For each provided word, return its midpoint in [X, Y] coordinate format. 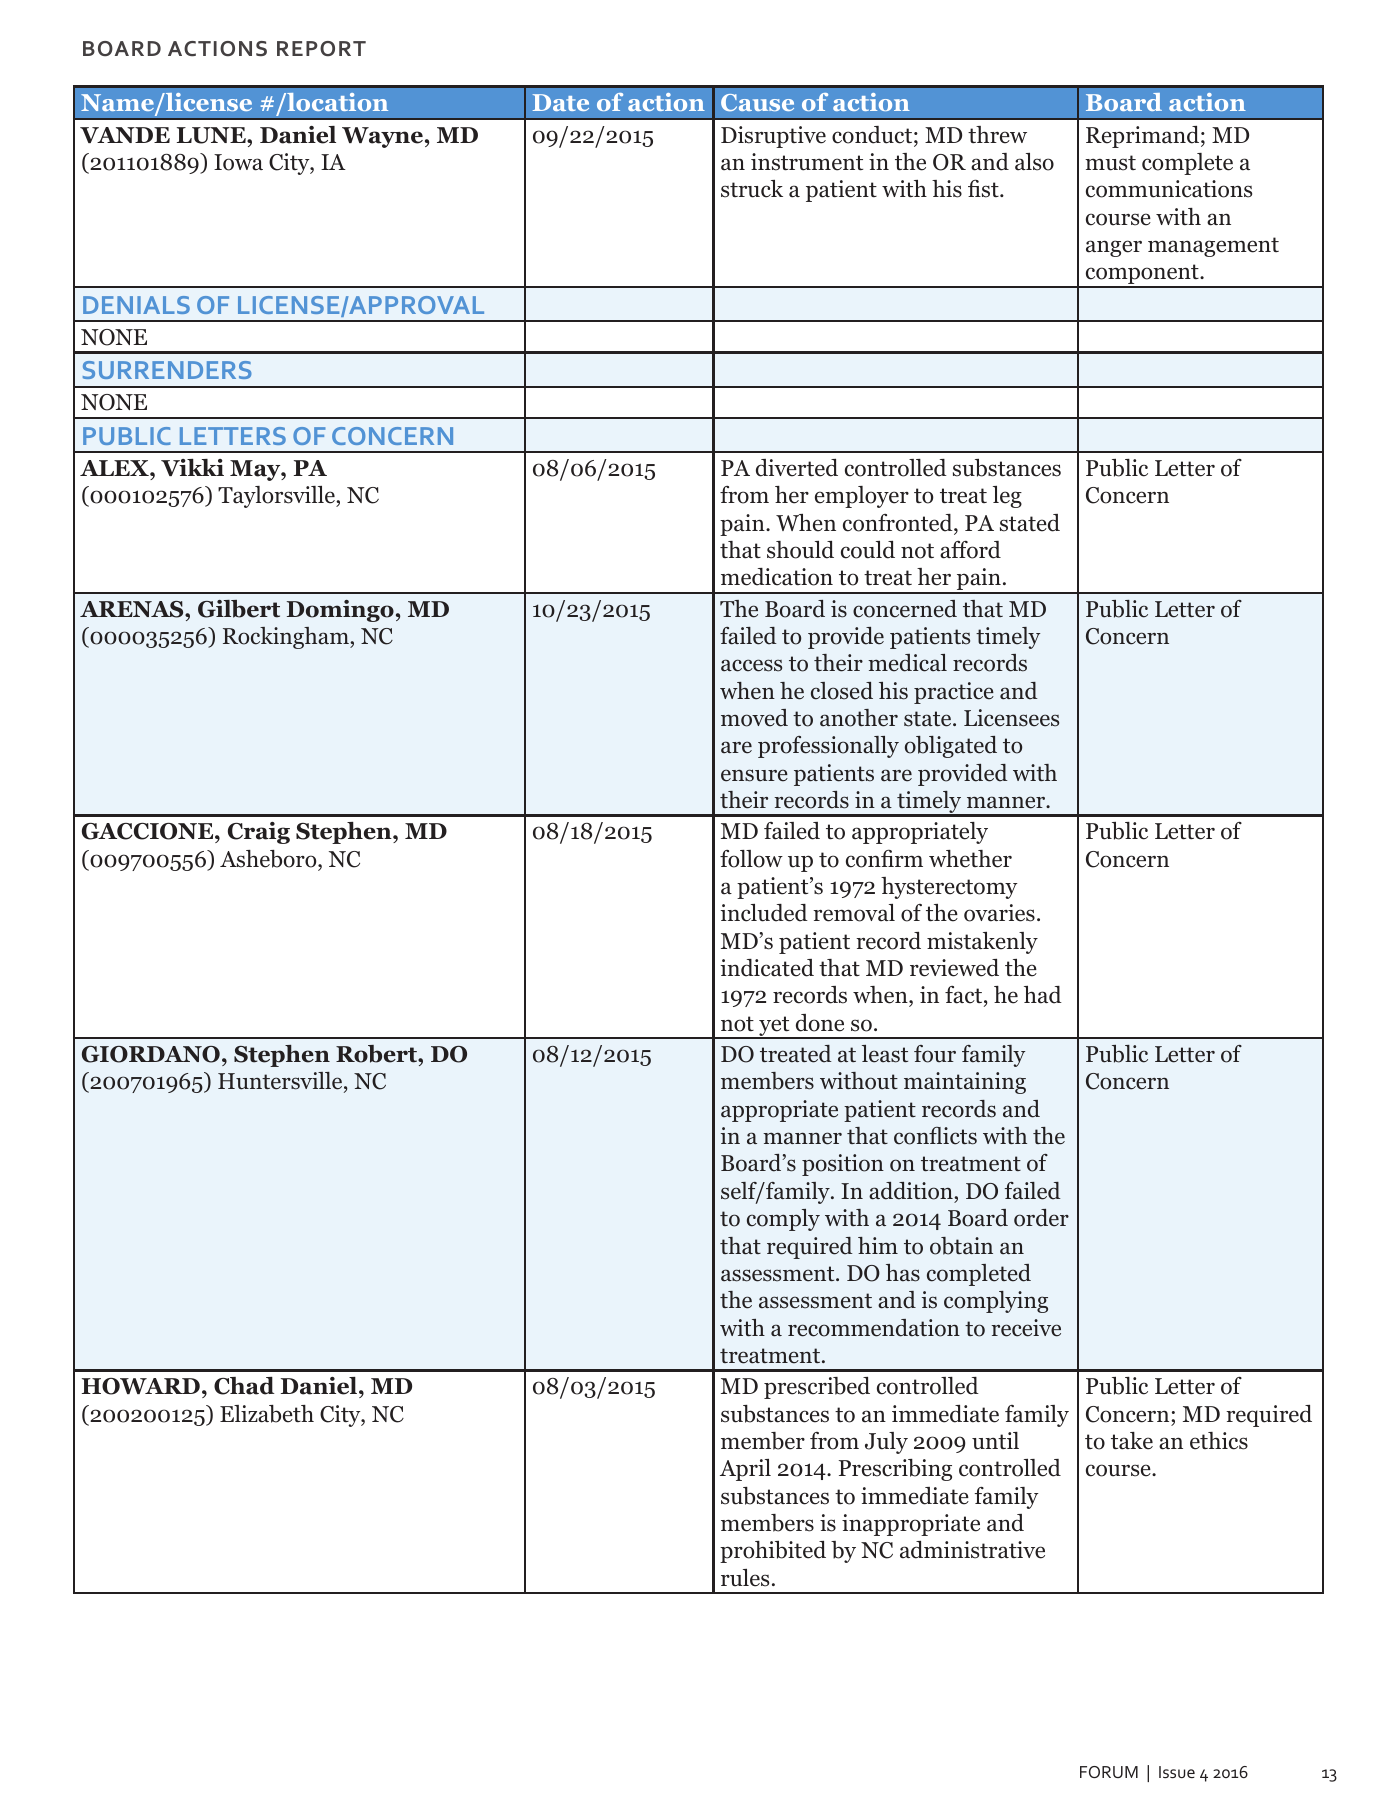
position [843, 1165]
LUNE [212, 135]
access [751, 665]
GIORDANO [151, 1054]
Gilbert [239, 609]
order [1041, 1218]
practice [954, 693]
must [1110, 163]
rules [745, 1578]
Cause [757, 102]
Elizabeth [267, 1414]
